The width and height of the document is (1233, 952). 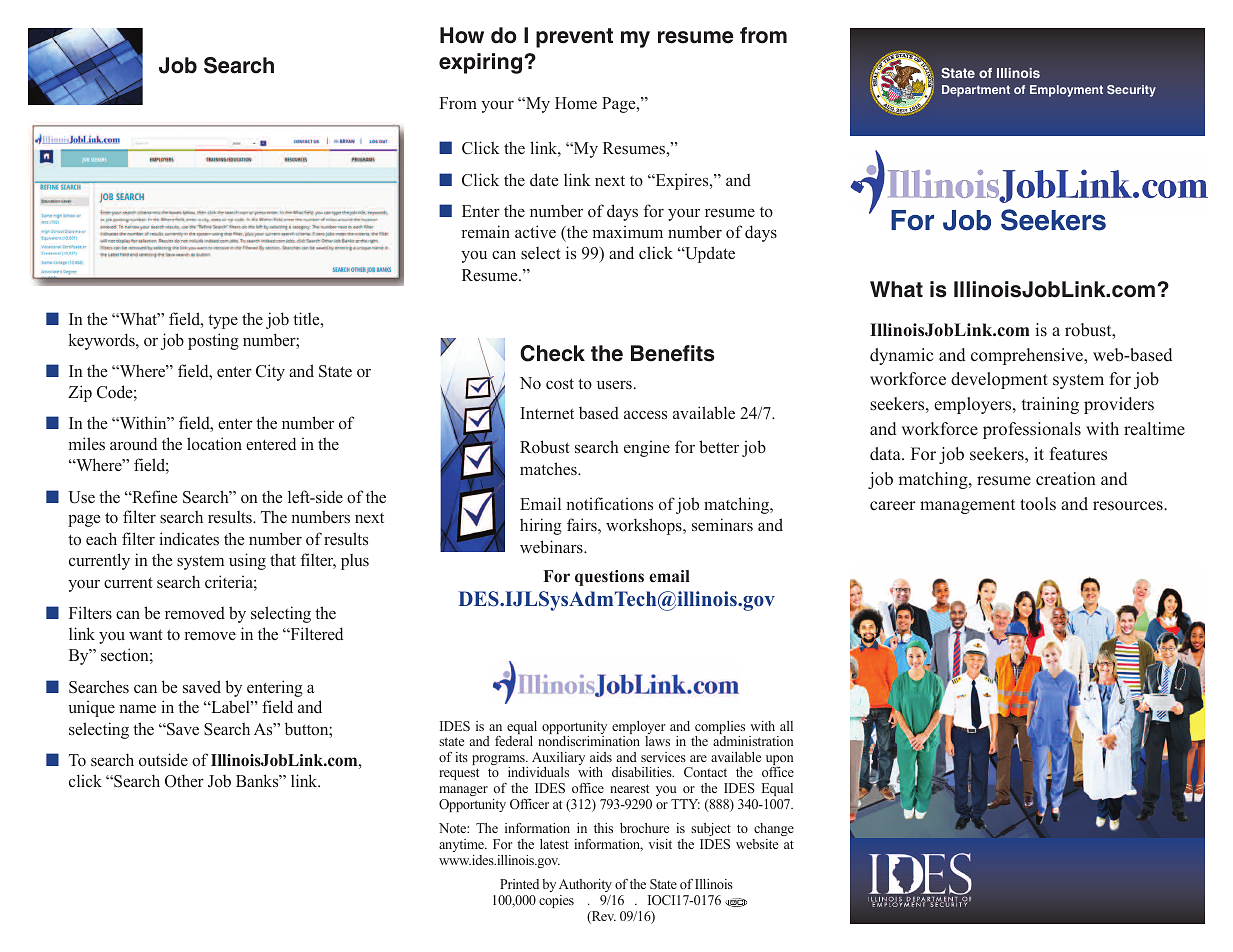 What do you see at coordinates (146, 634) in the document?
I see `want` at bounding box center [146, 634].
